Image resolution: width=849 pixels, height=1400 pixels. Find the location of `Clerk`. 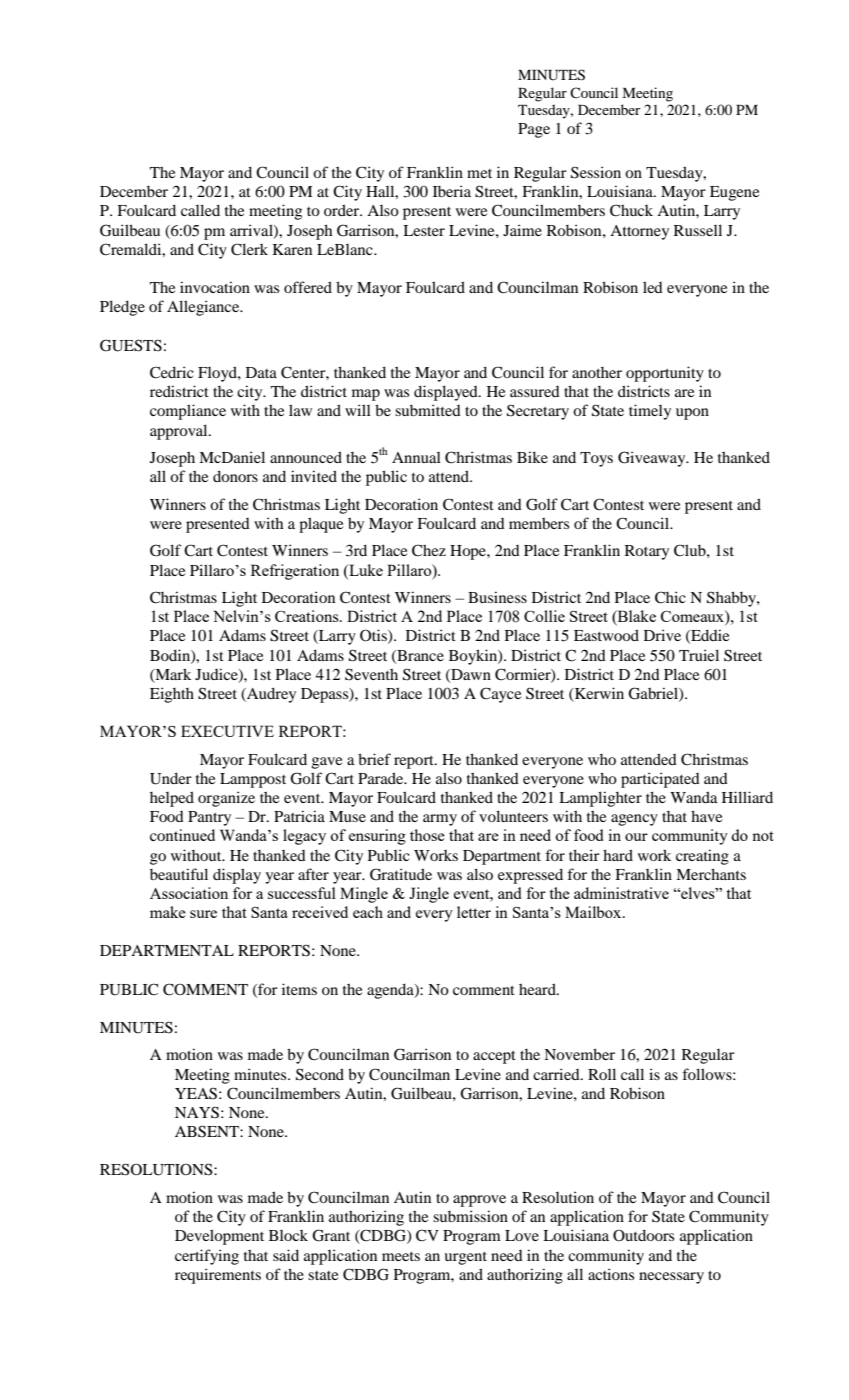

Clerk is located at coordinates (249, 249).
